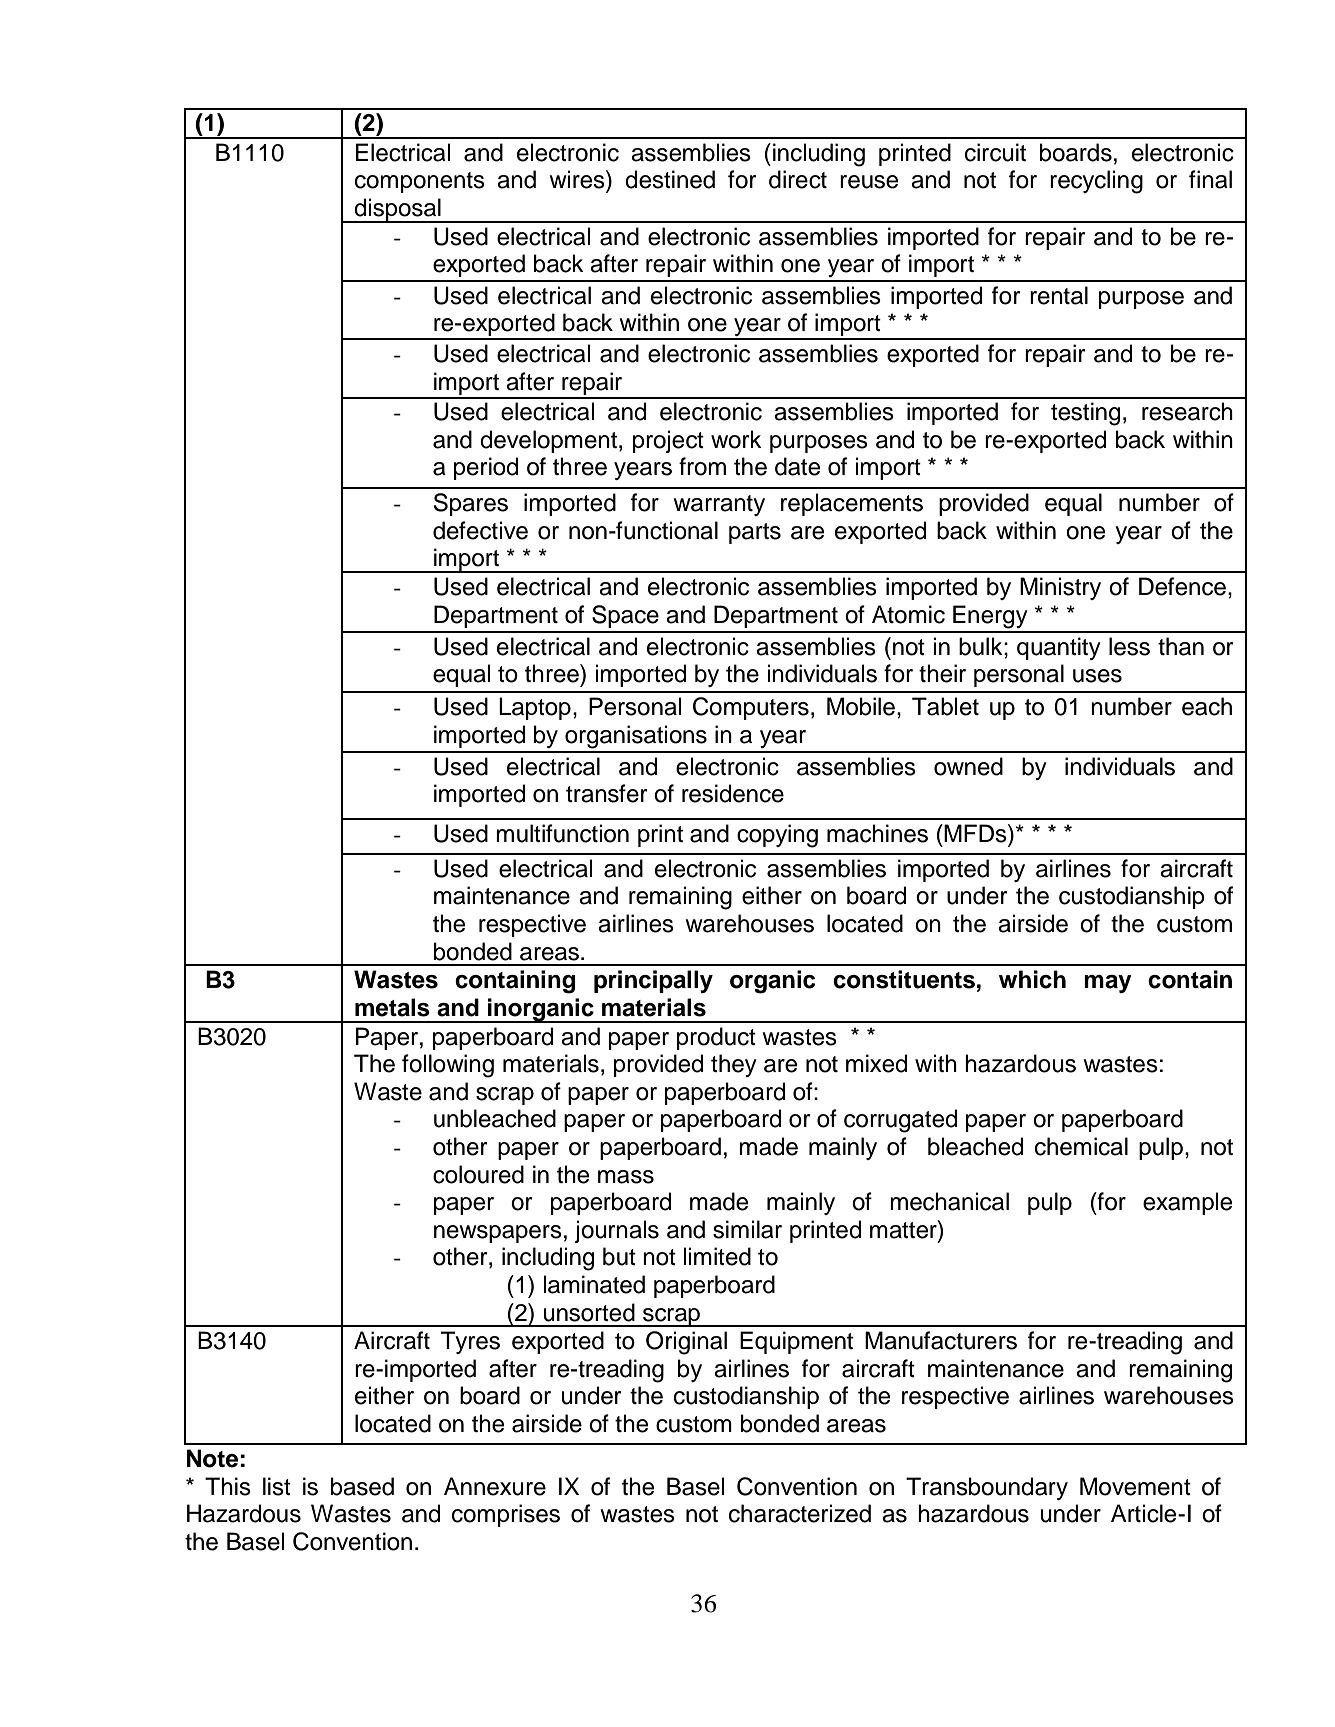 The width and height of the screenshot is (1335, 1727). I want to click on similar, so click(747, 1229).
